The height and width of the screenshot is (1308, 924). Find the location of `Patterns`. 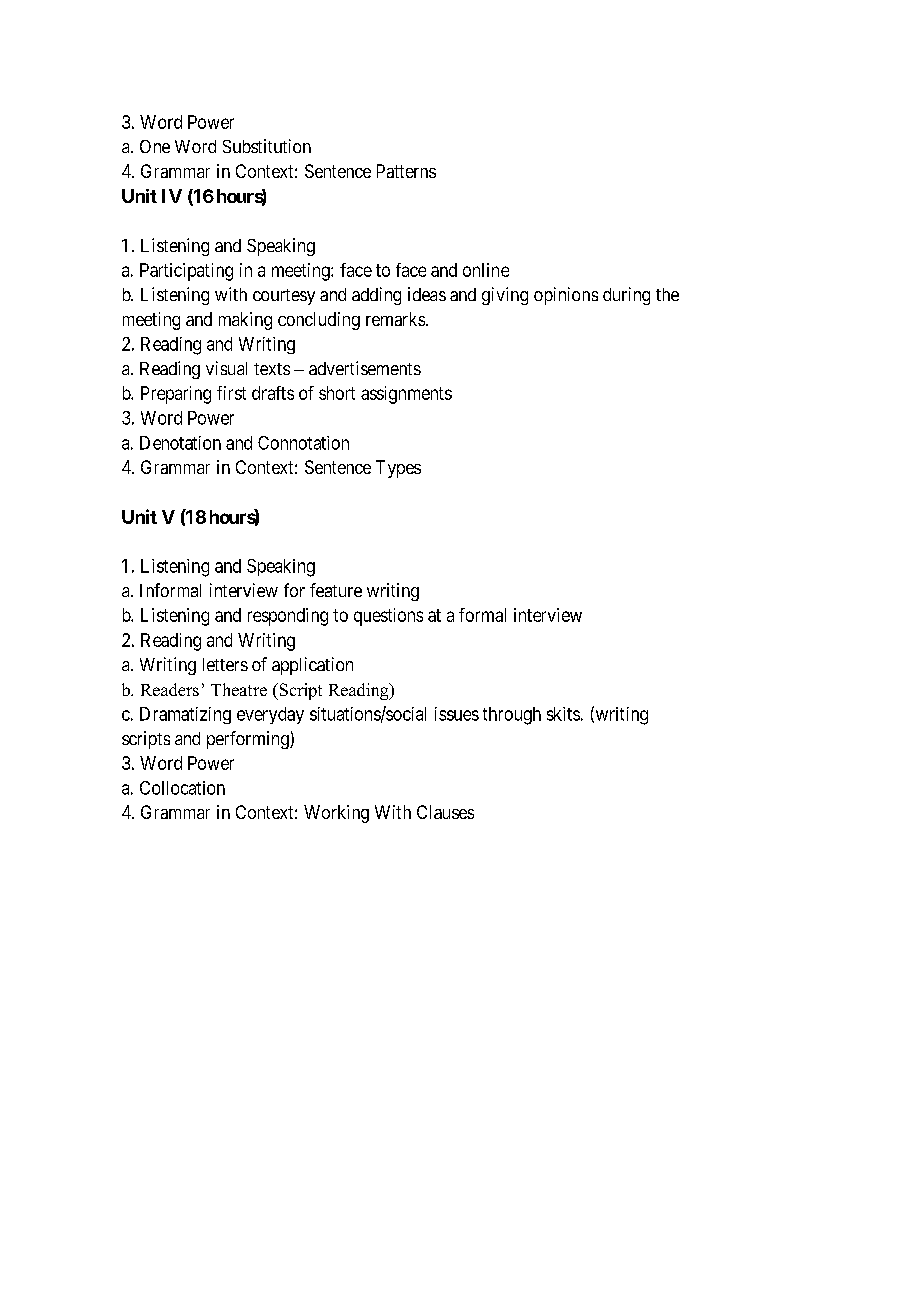

Patterns is located at coordinates (406, 171).
